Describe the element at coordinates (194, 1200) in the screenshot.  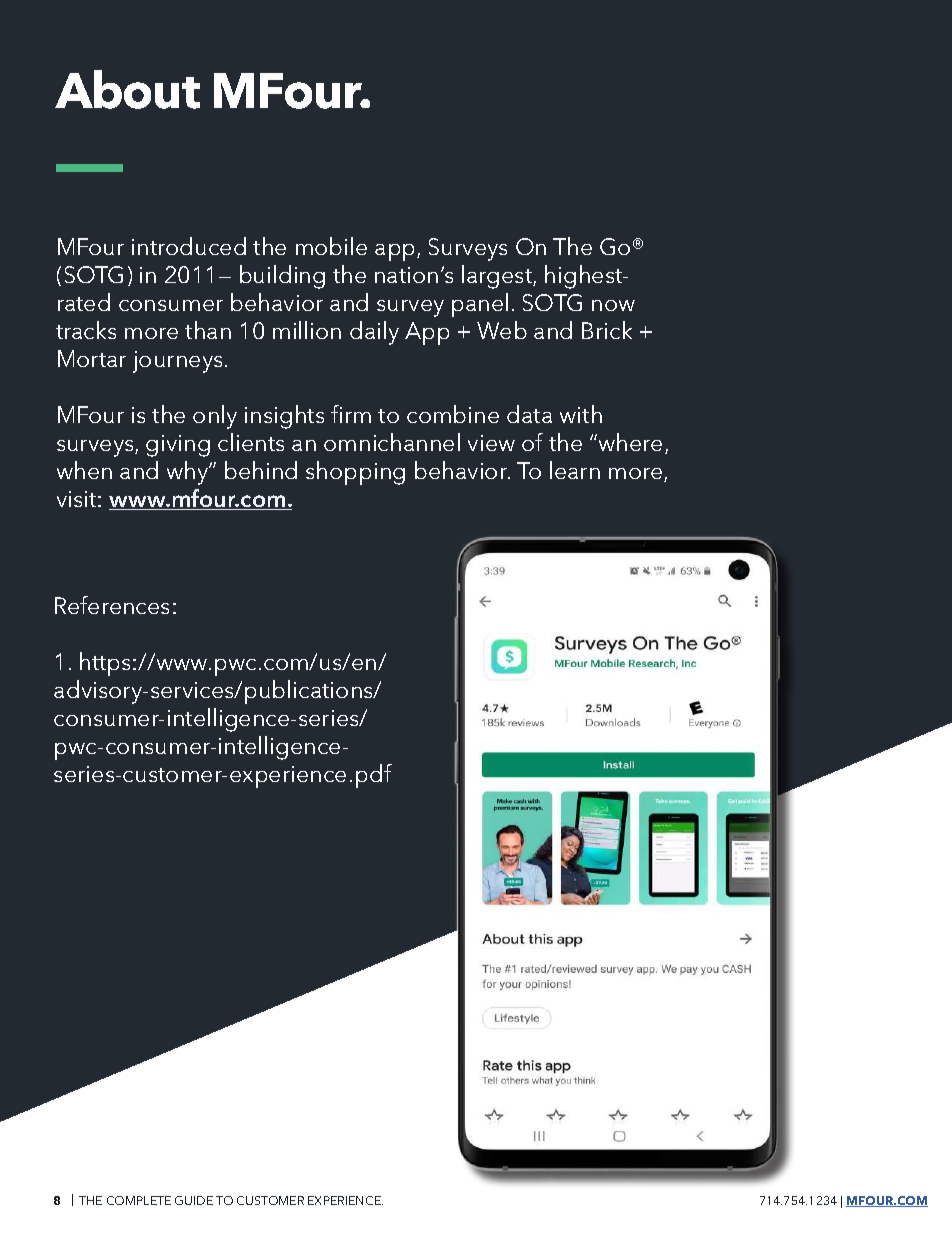
I see `GUIDE` at that location.
